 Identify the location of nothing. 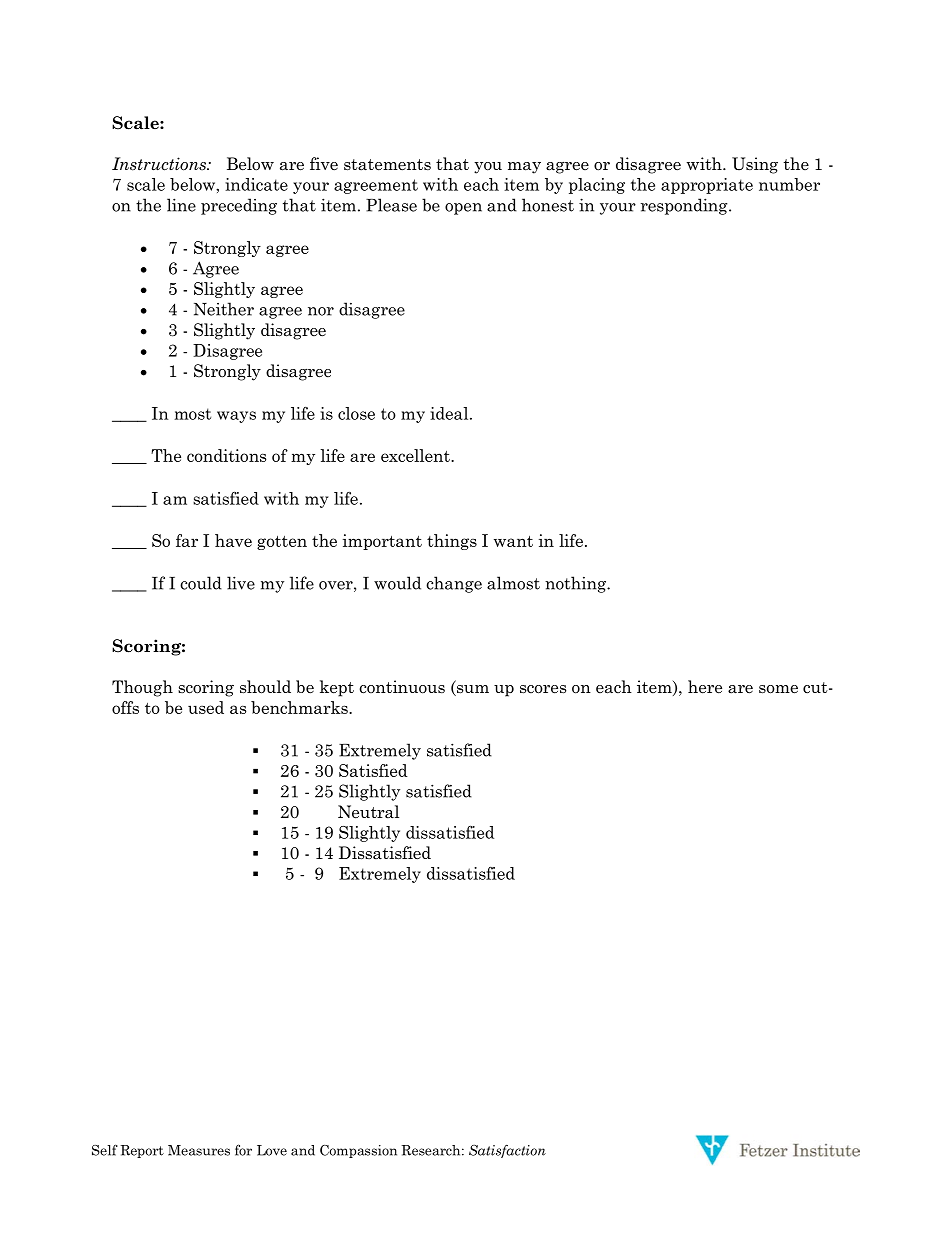
(577, 584).
